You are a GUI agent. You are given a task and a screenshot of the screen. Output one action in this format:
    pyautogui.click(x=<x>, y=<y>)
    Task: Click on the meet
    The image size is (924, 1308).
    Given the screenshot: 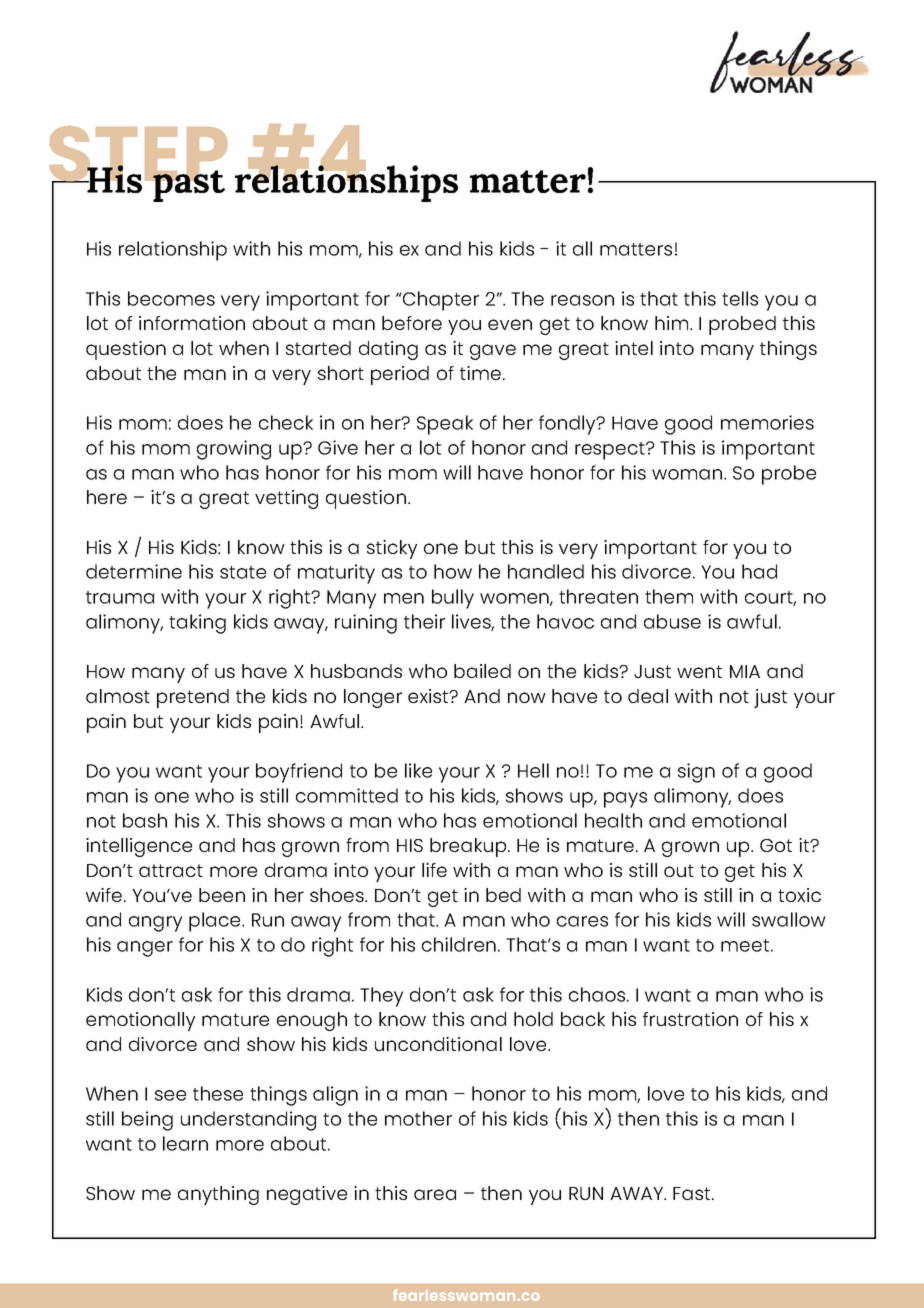 What is the action you would take?
    pyautogui.click(x=745, y=945)
